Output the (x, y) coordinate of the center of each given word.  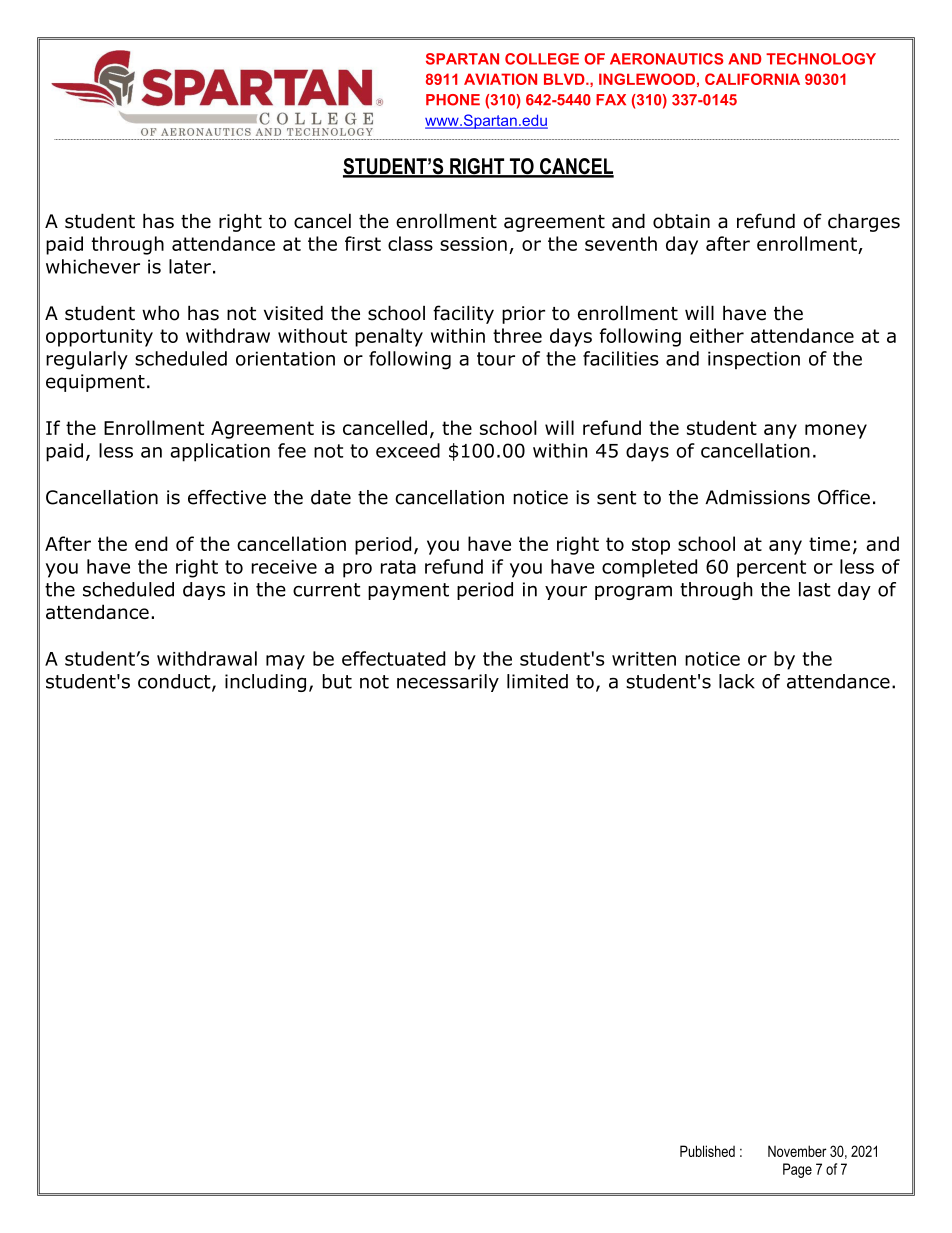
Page (797, 1170)
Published (707, 1151)
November (797, 1151)
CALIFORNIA (752, 79)
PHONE (453, 100)
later (190, 266)
